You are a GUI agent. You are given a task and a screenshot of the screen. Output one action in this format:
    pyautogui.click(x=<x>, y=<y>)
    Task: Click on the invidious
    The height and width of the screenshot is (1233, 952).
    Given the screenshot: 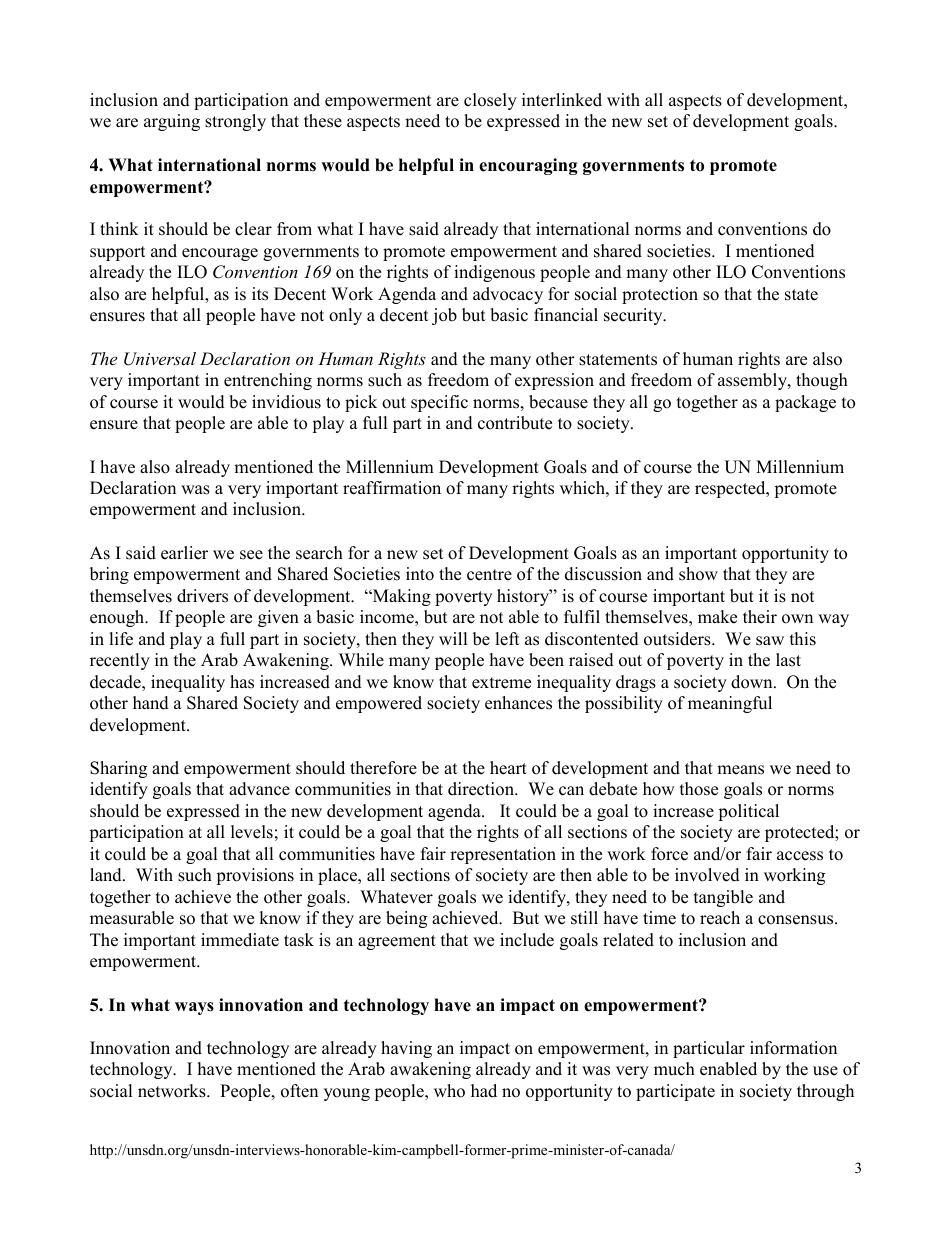 What is the action you would take?
    pyautogui.click(x=286, y=402)
